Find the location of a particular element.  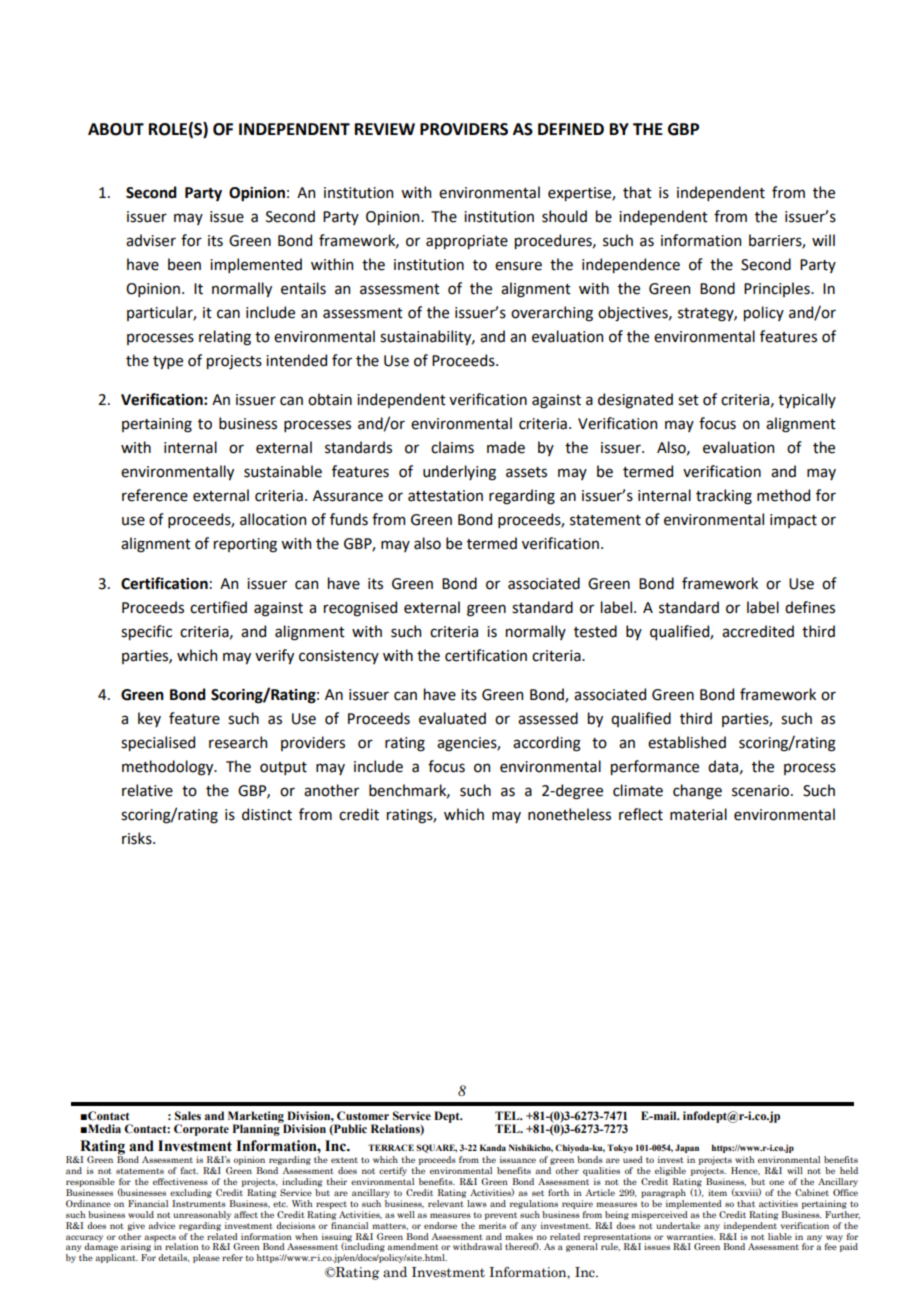

key is located at coordinates (149, 719).
